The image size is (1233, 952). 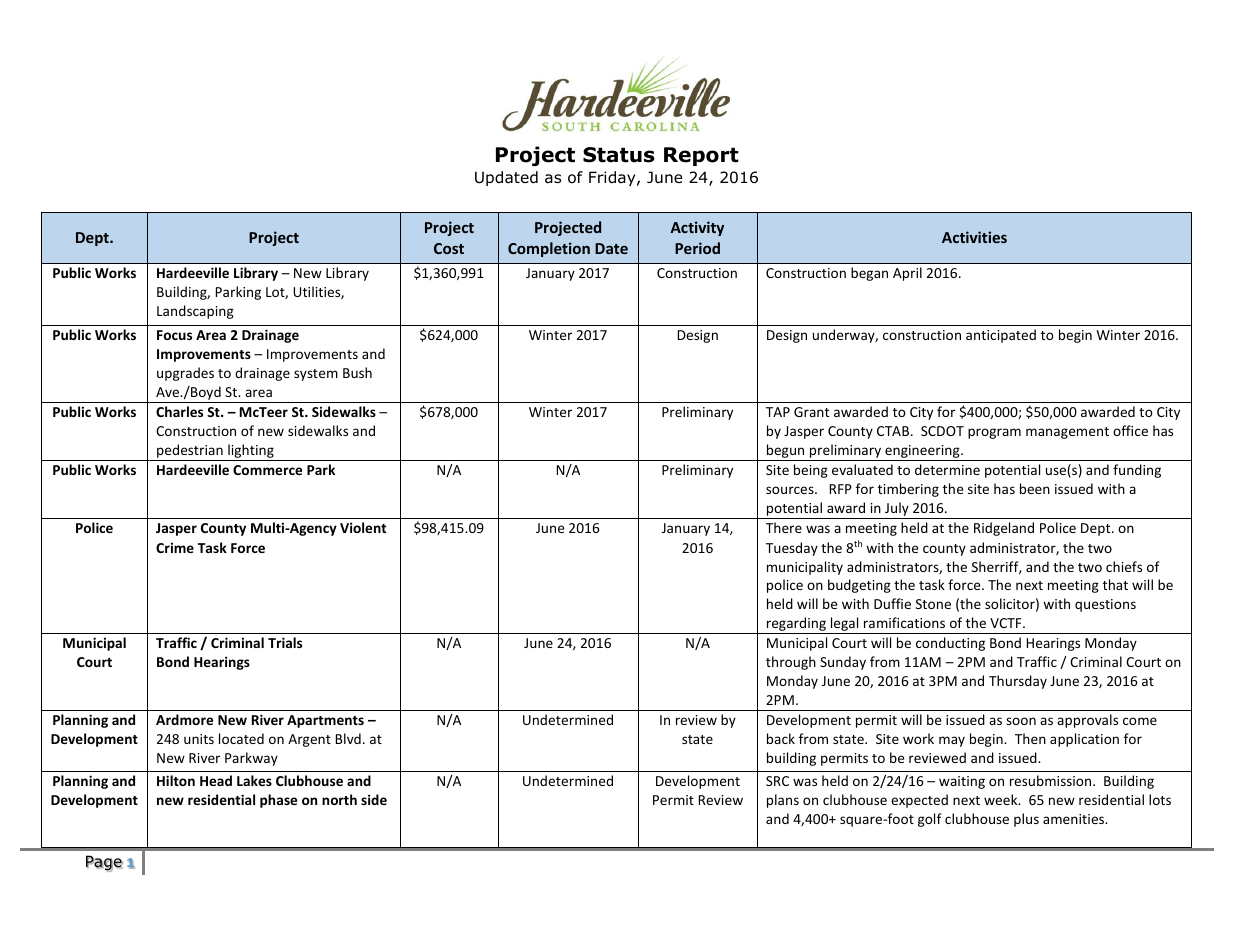 I want to click on phase, so click(x=278, y=801).
